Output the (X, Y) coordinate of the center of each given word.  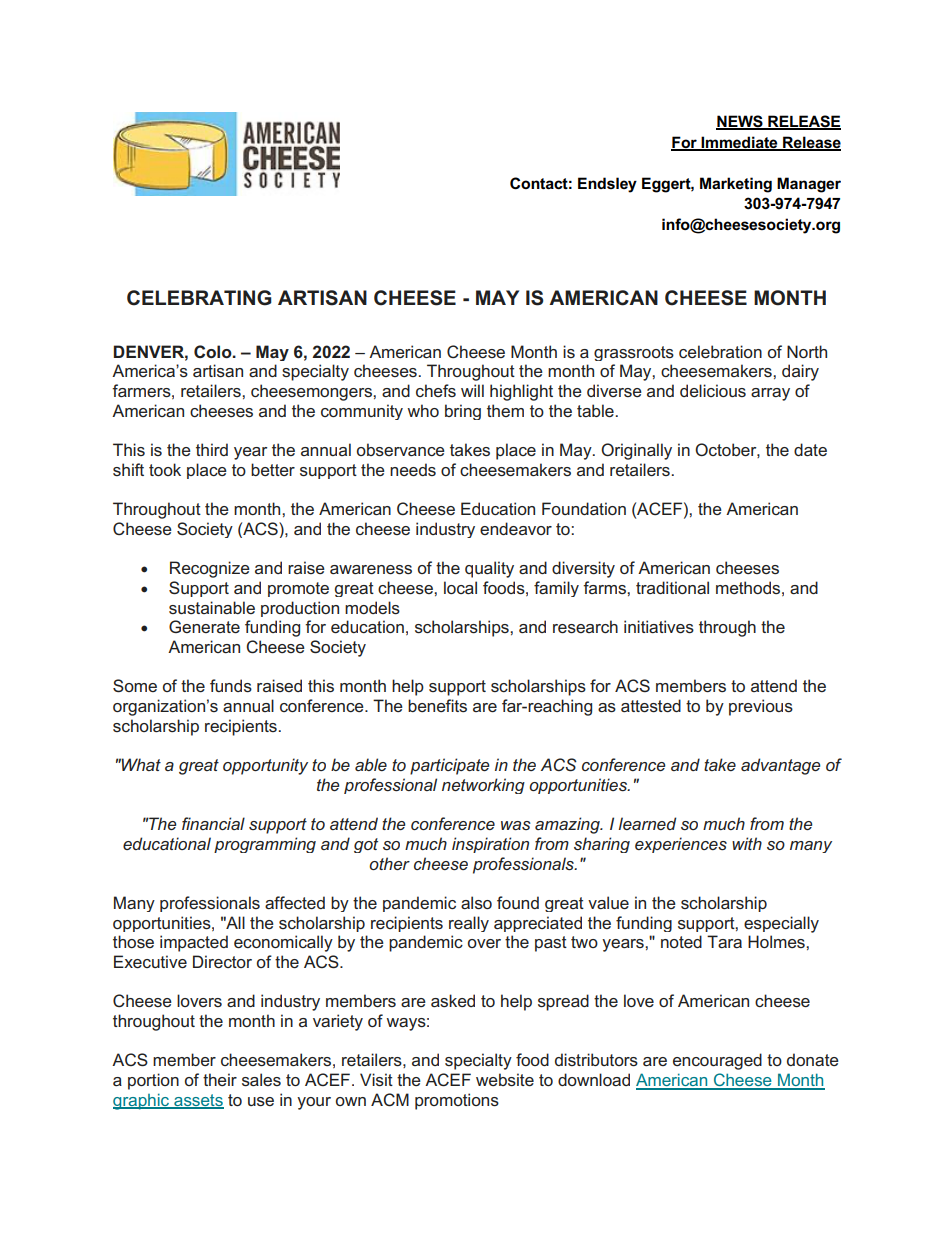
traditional (672, 587)
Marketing (736, 185)
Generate (204, 626)
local (460, 587)
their (220, 1079)
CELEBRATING (199, 298)
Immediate (740, 143)
